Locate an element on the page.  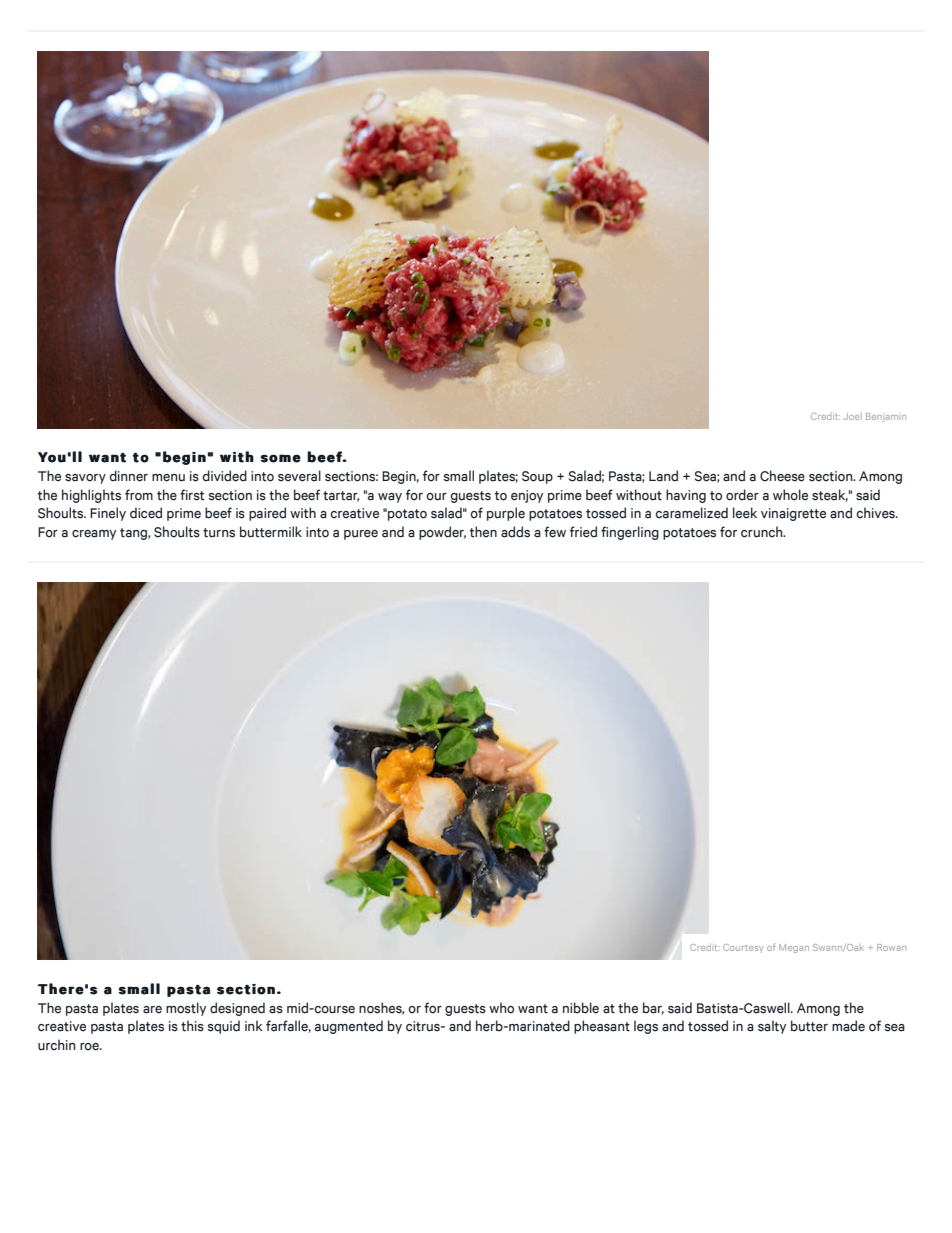
Joel is located at coordinates (852, 416).
